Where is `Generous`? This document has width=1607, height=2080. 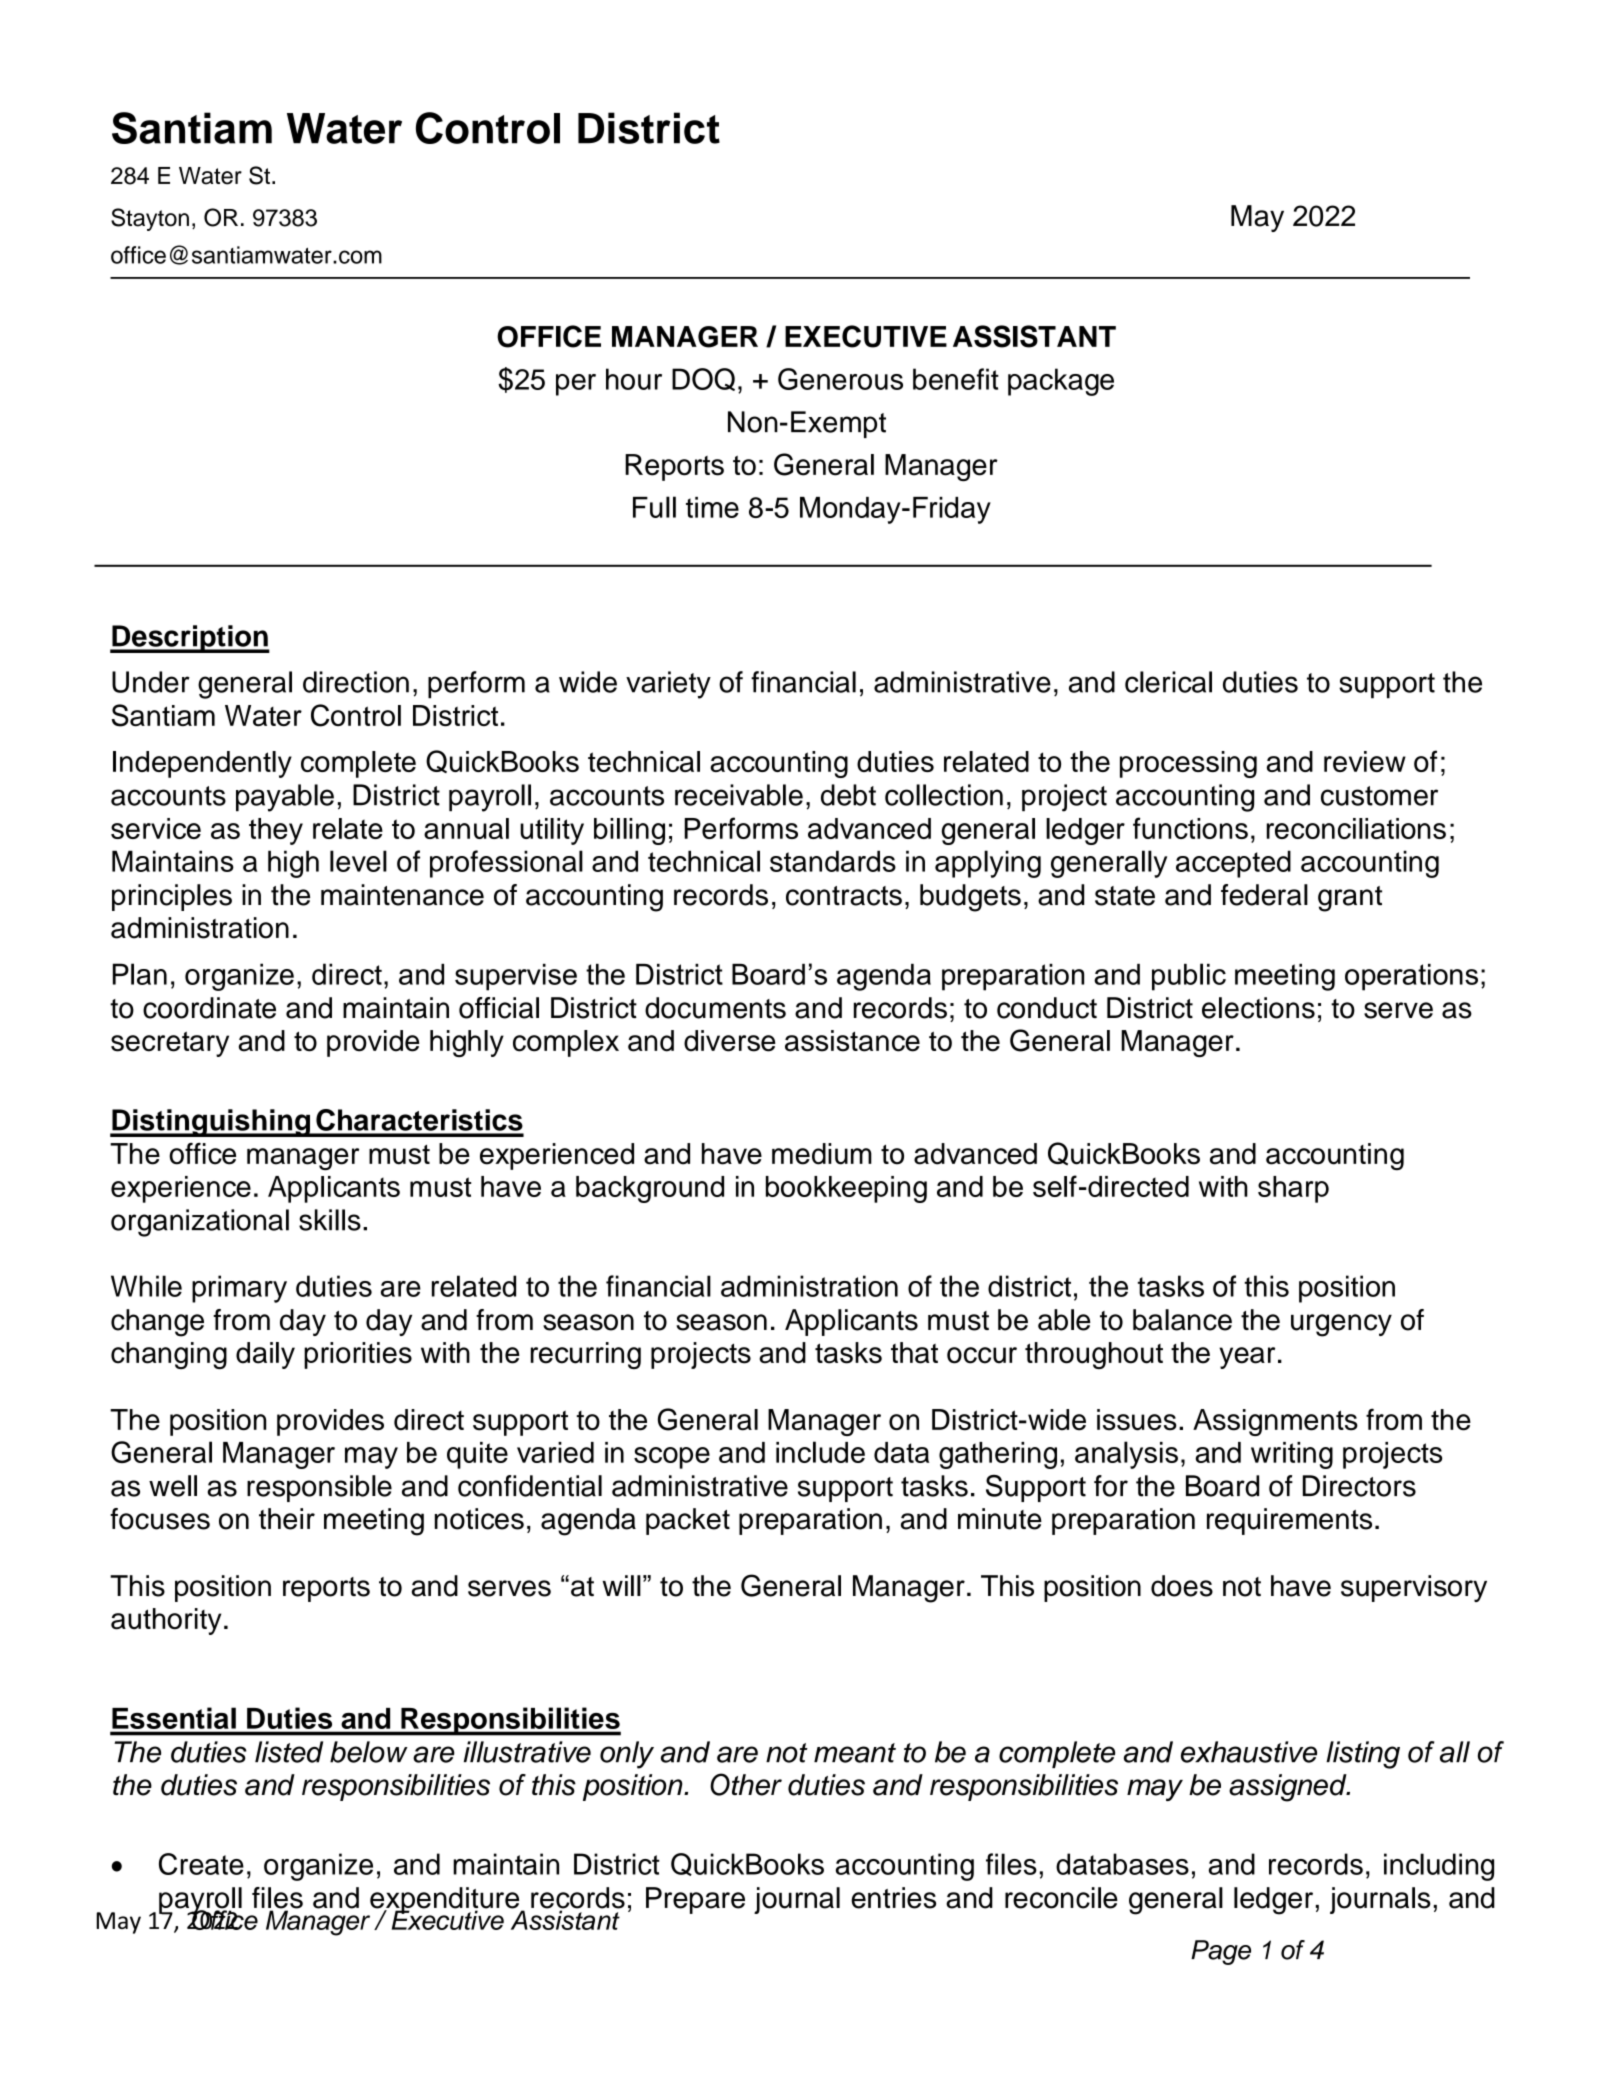 Generous is located at coordinates (840, 379).
